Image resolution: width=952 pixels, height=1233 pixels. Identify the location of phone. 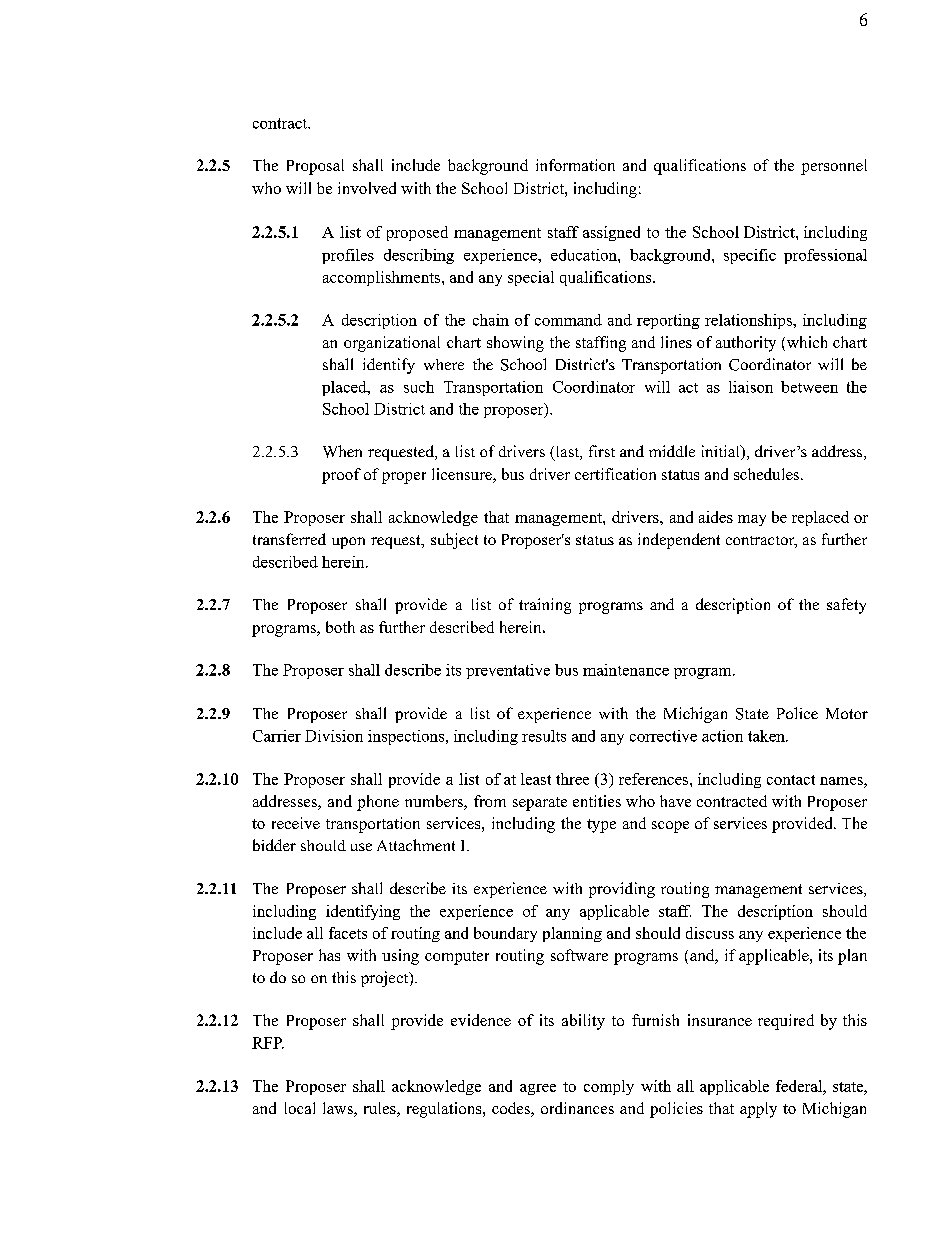
(378, 803).
